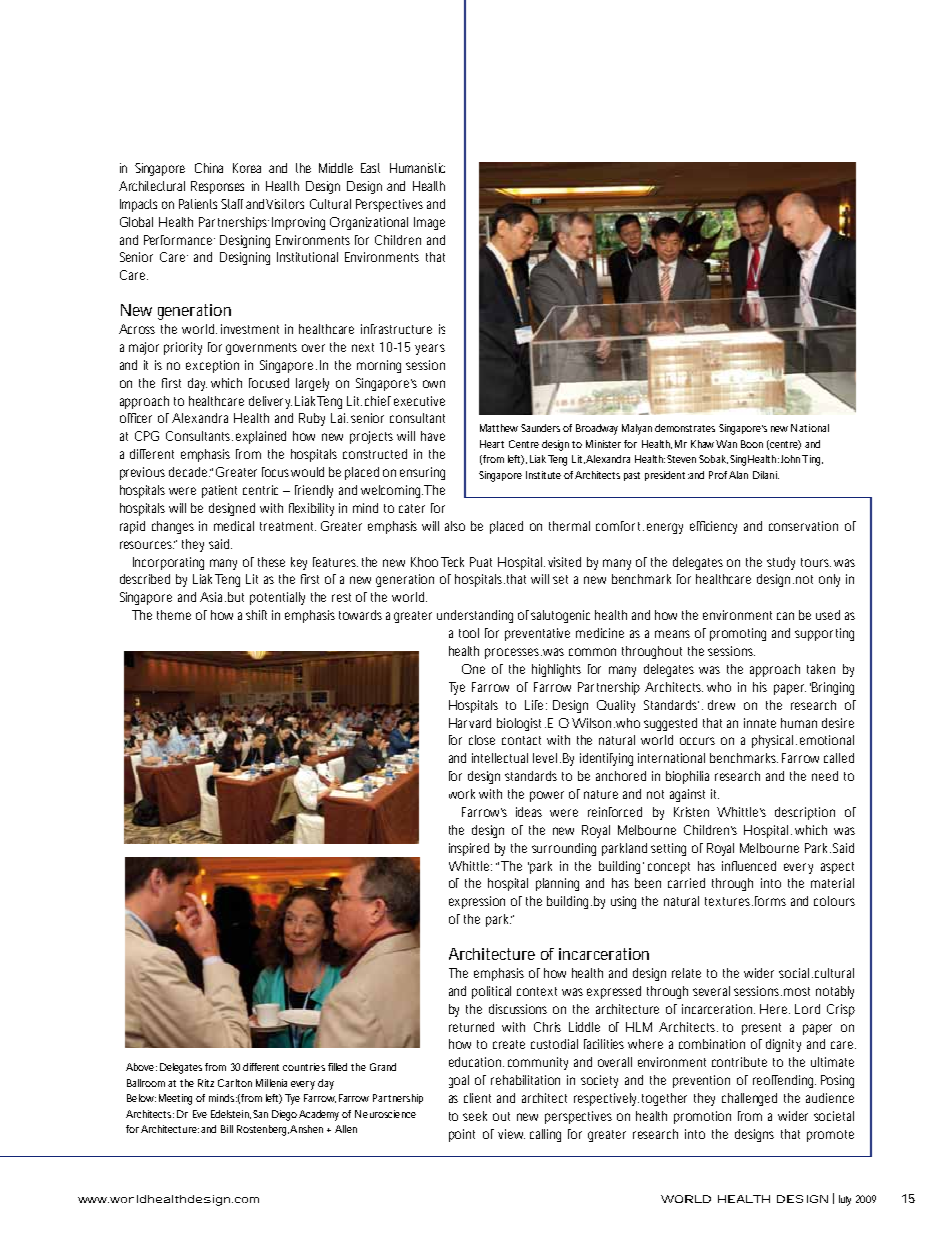  Describe the element at coordinates (511, 1134) in the screenshot. I see `view` at that location.
